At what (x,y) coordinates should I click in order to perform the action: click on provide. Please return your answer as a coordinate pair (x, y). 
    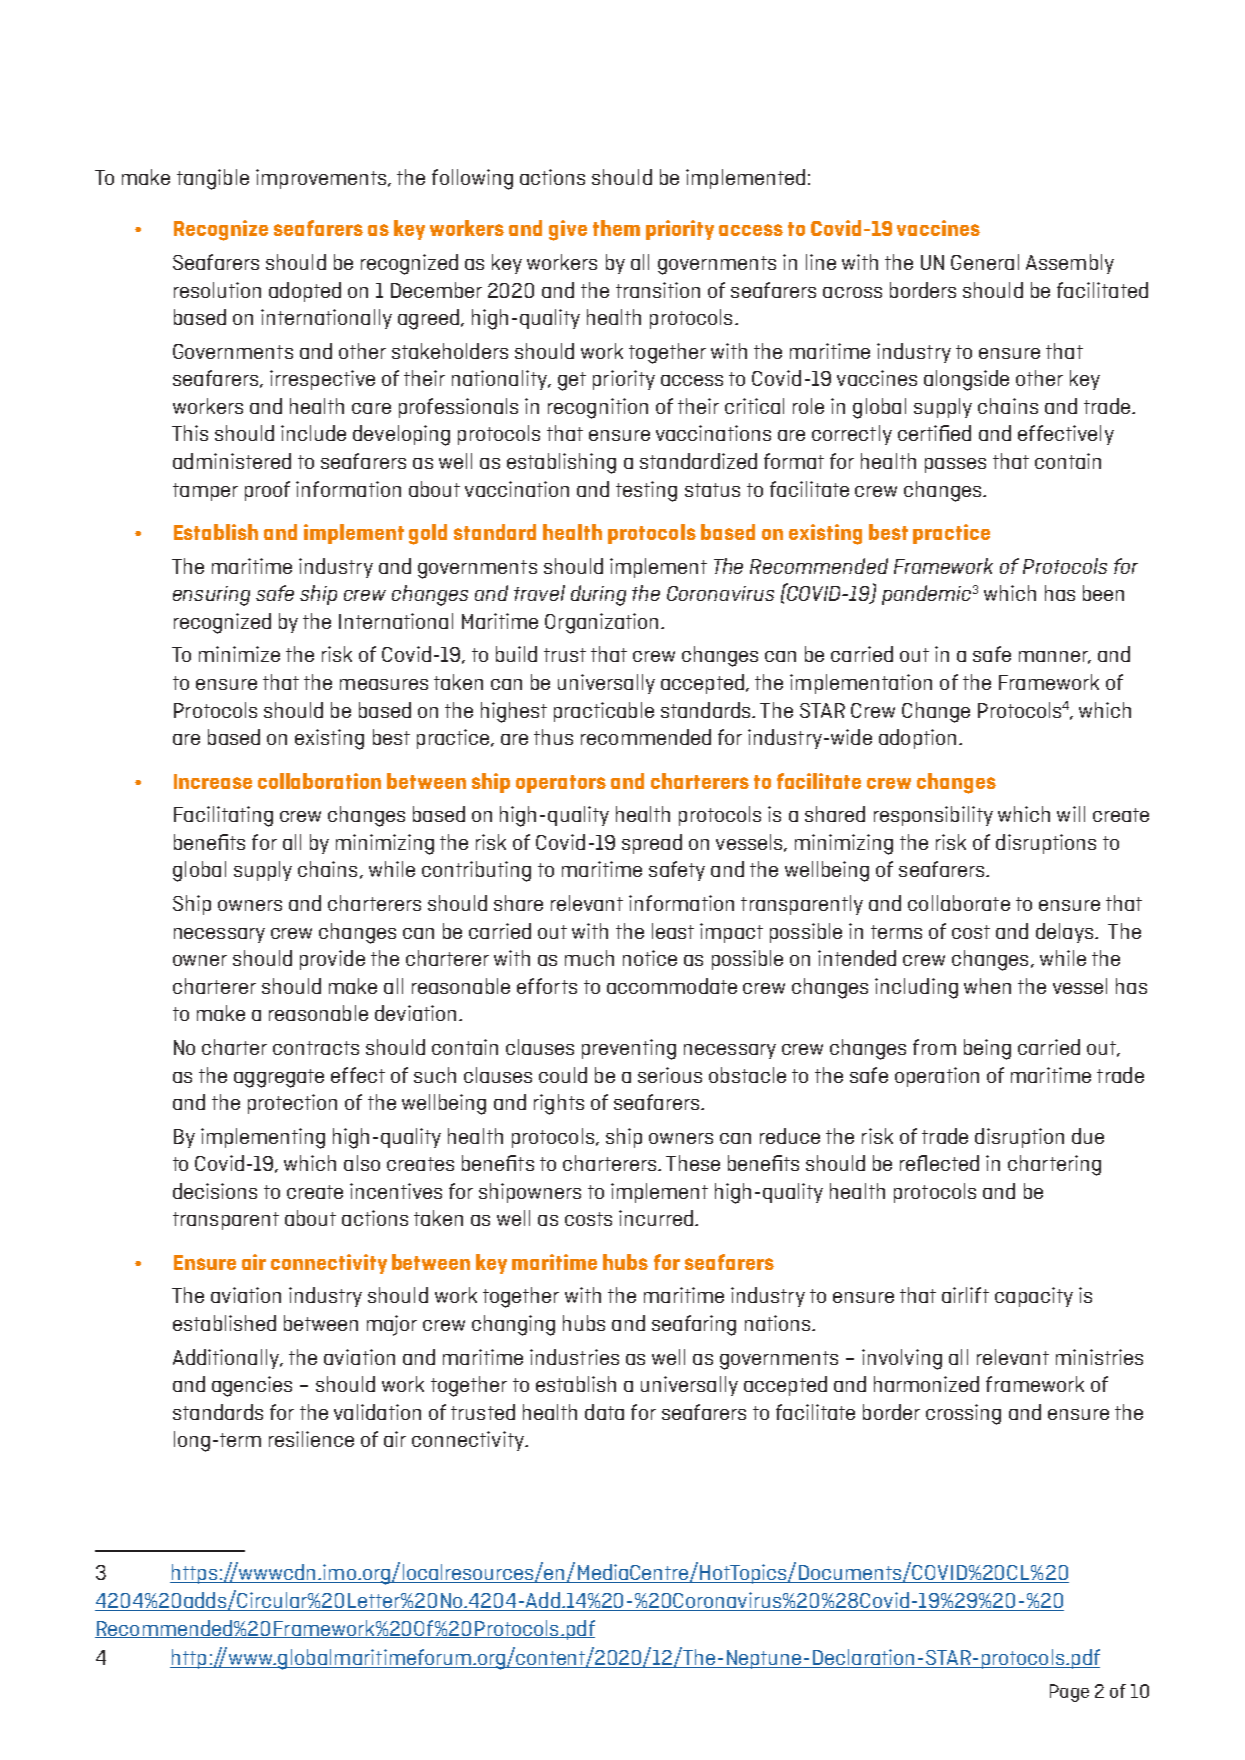
    Looking at the image, I should click on (332, 960).
